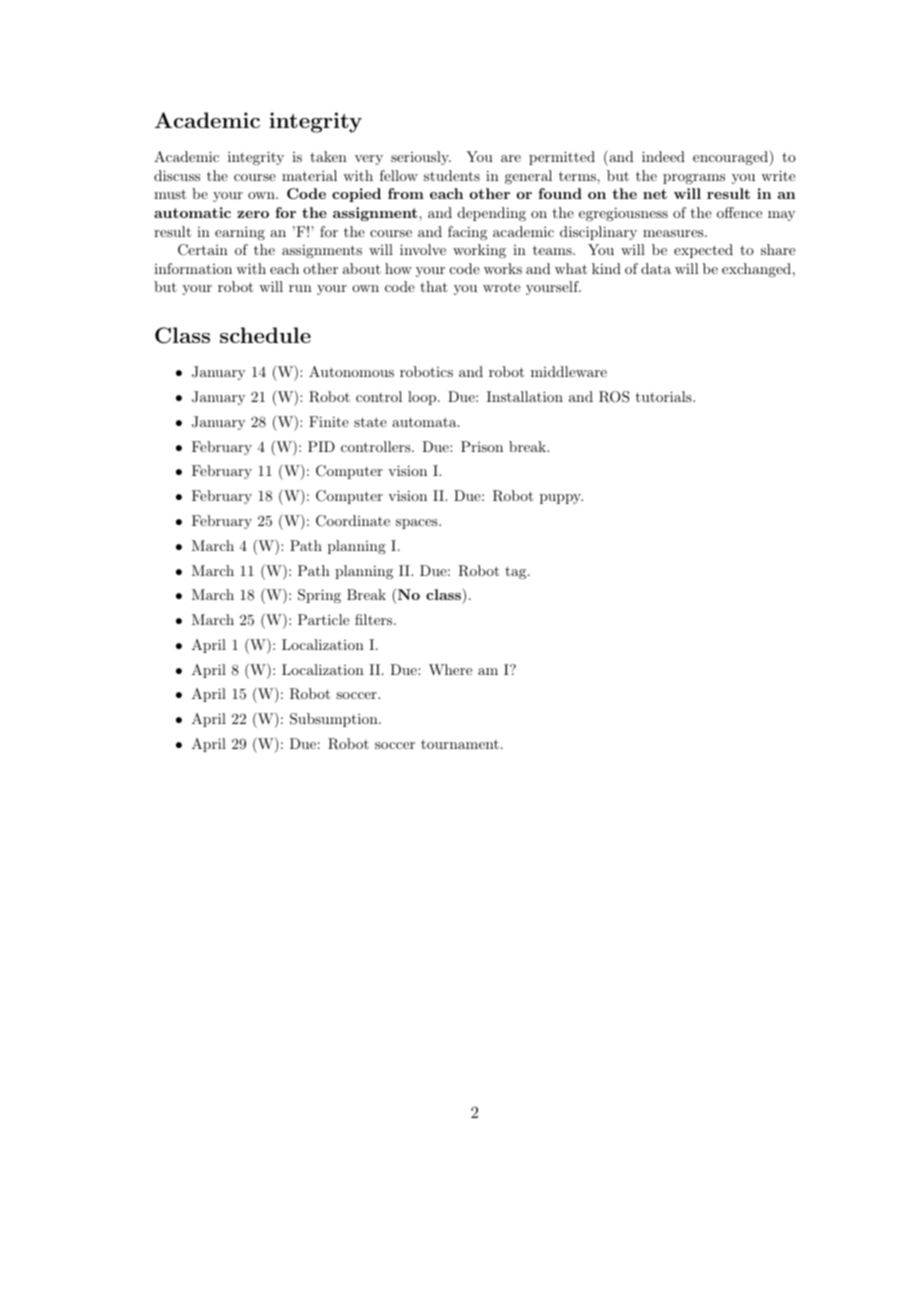 The width and height of the screenshot is (924, 1308). Describe the element at coordinates (265, 335) in the screenshot. I see `schedule` at that location.
